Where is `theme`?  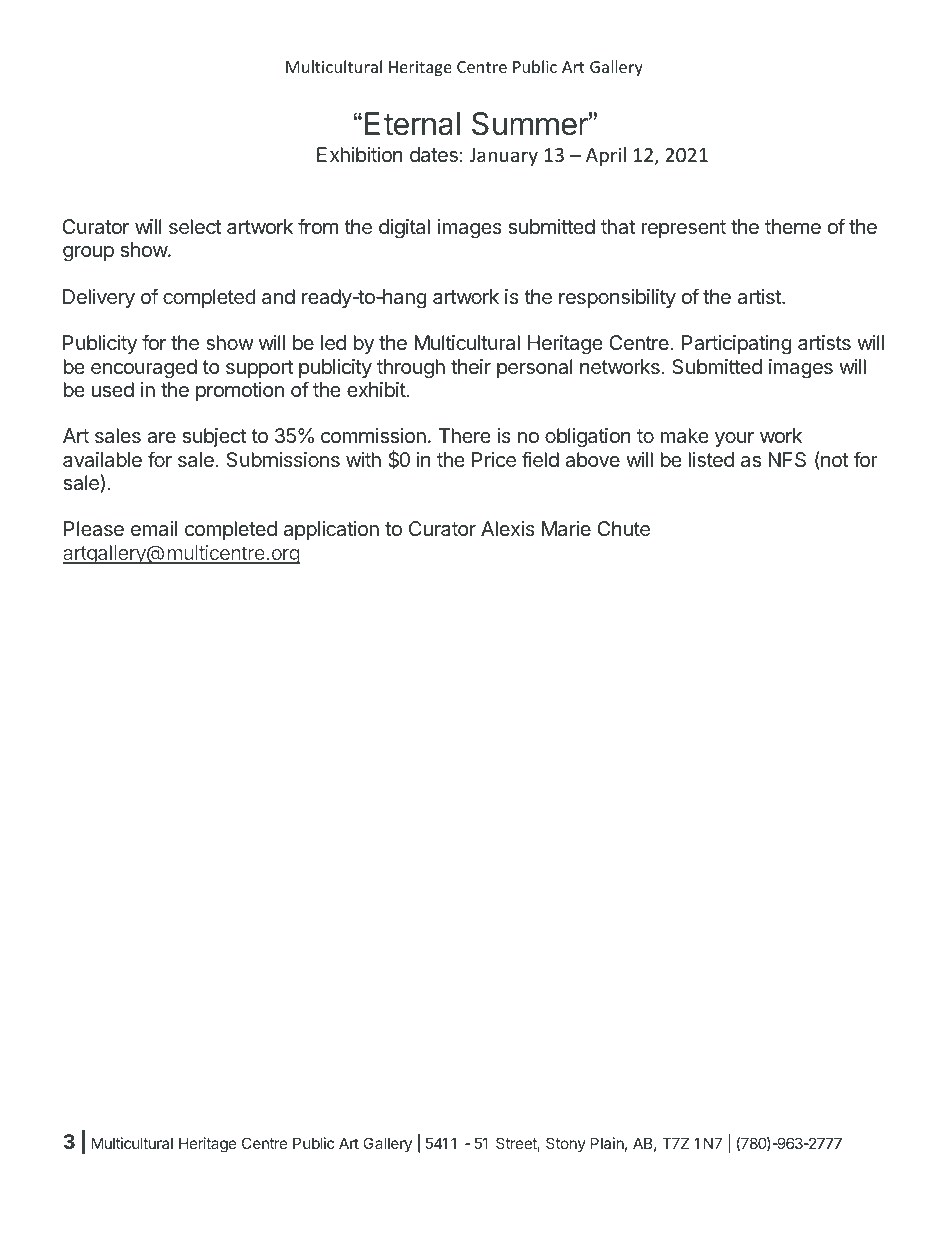
theme is located at coordinates (793, 226).
